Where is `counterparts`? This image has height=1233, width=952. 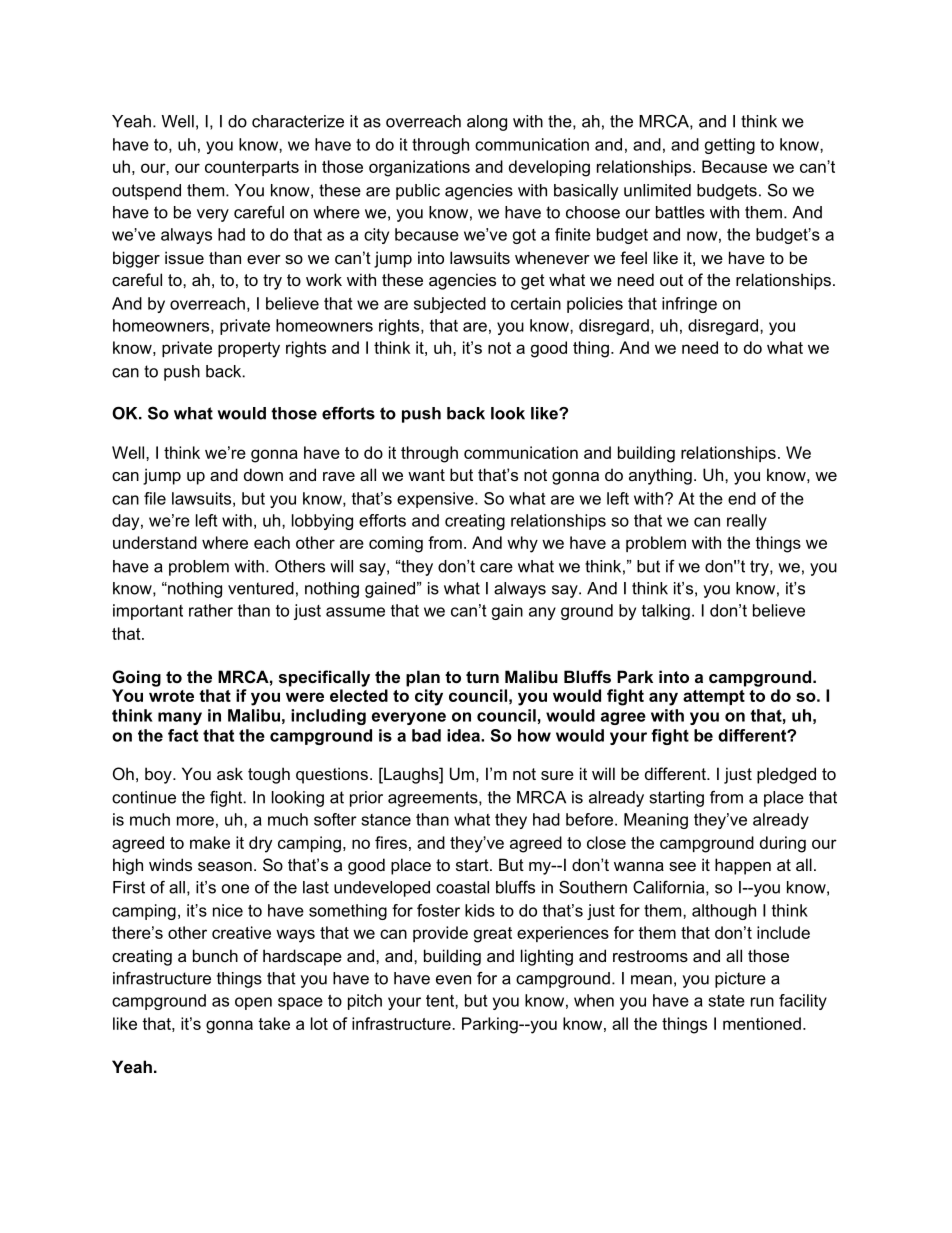 counterparts is located at coordinates (252, 168).
